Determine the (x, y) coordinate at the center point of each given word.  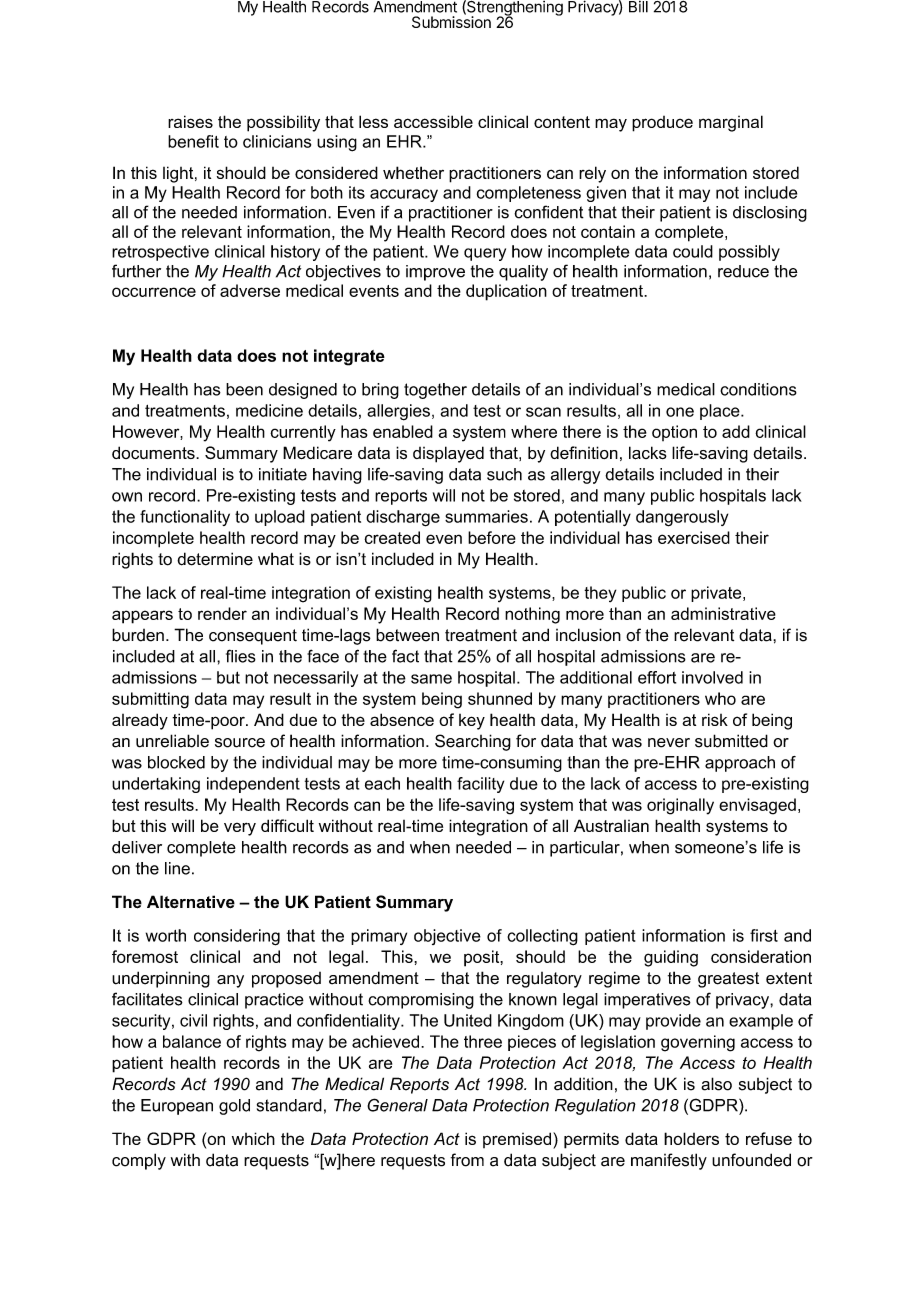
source (240, 743)
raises (190, 121)
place (721, 412)
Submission (451, 21)
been (244, 389)
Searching (473, 742)
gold (234, 1107)
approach (740, 764)
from (467, 1160)
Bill (638, 7)
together (435, 391)
